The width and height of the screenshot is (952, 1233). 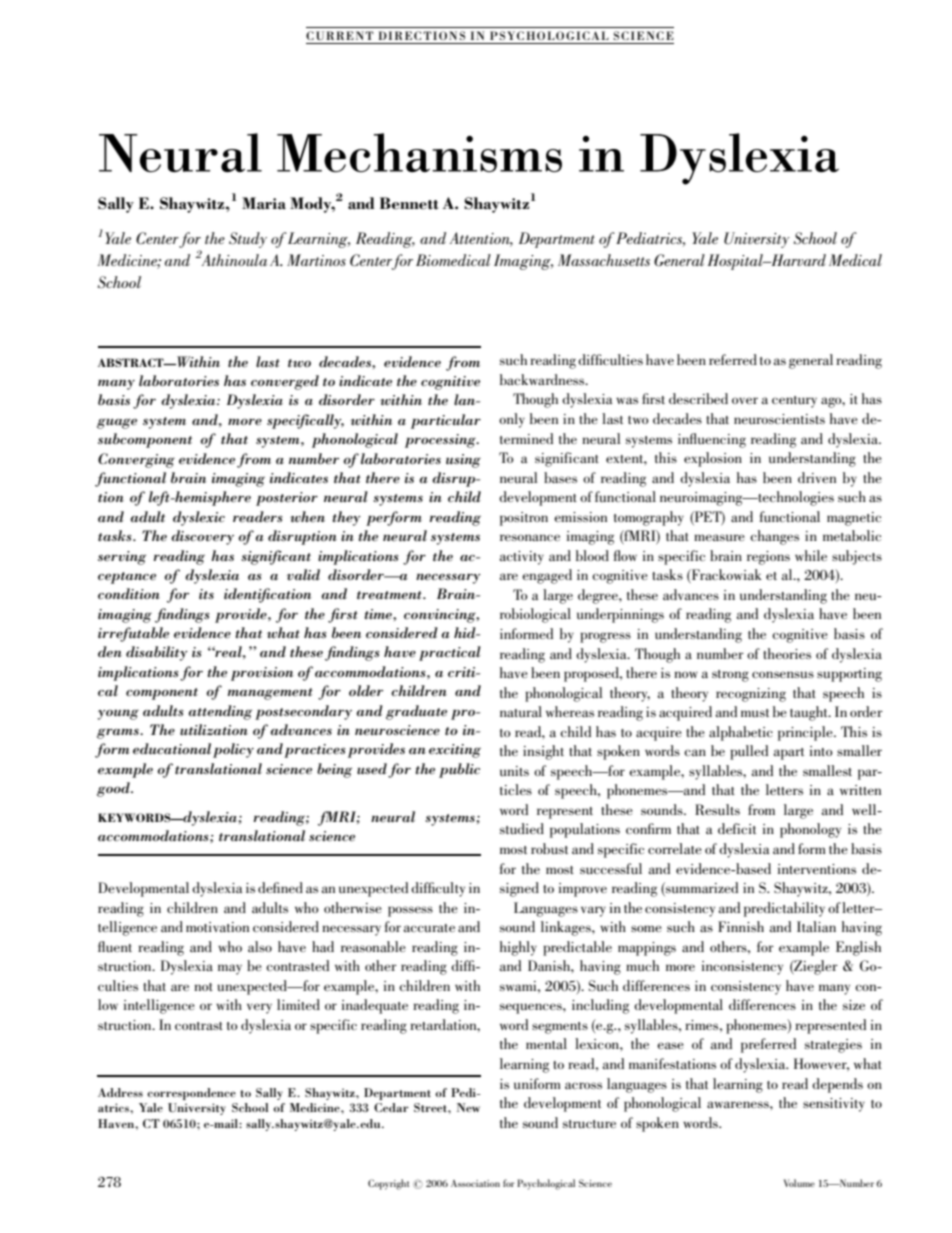 What do you see at coordinates (114, 789) in the screenshot?
I see `good` at bounding box center [114, 789].
